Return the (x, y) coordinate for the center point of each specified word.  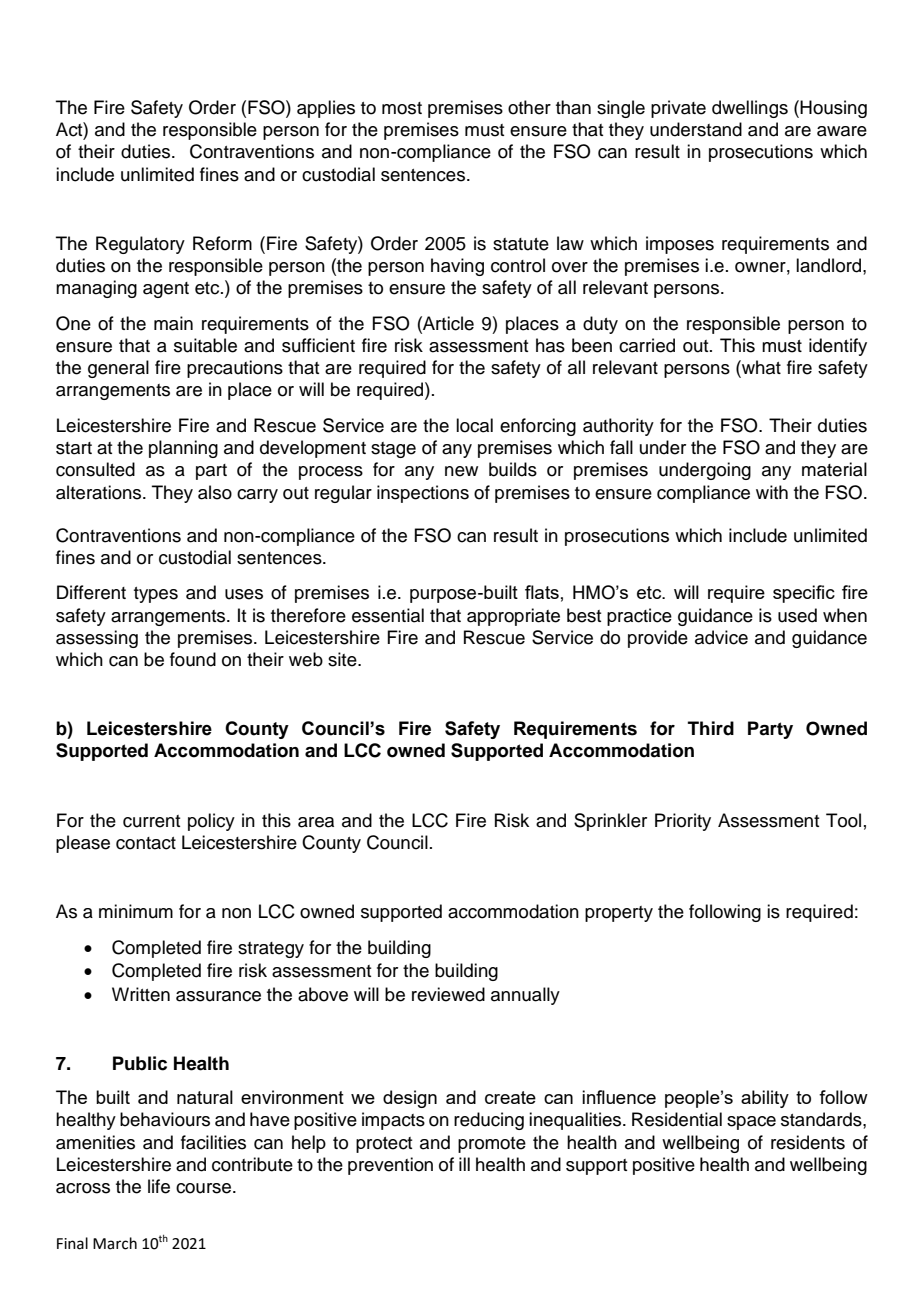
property (619, 914)
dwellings (750, 109)
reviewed (448, 994)
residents (808, 1142)
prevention (390, 1166)
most (402, 108)
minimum (136, 911)
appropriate (513, 617)
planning (183, 449)
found (193, 659)
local (474, 425)
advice (721, 637)
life (159, 1186)
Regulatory (140, 245)
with (772, 492)
